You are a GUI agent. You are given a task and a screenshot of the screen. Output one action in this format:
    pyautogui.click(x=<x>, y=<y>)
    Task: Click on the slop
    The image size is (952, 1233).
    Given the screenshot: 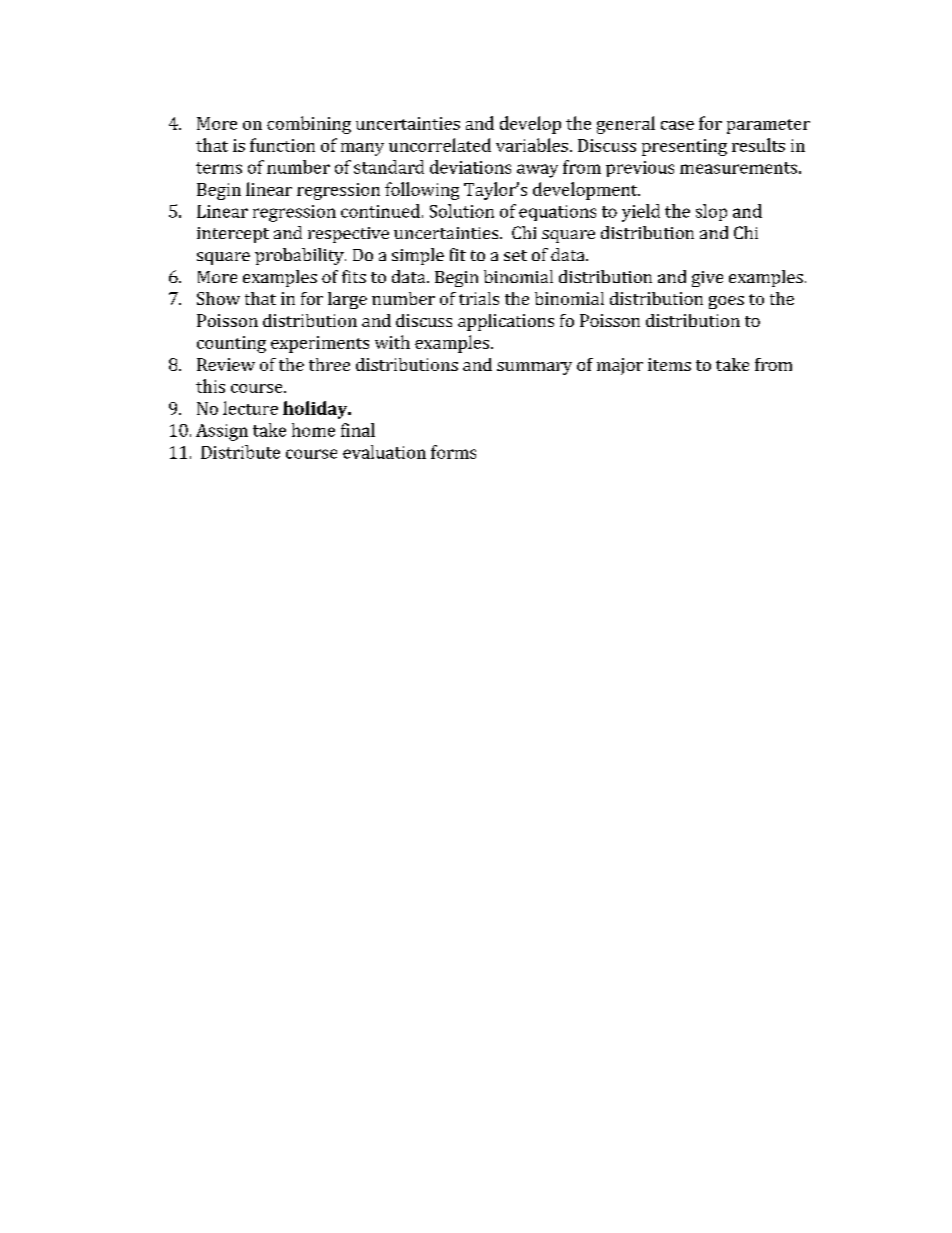 What is the action you would take?
    pyautogui.click(x=711, y=212)
